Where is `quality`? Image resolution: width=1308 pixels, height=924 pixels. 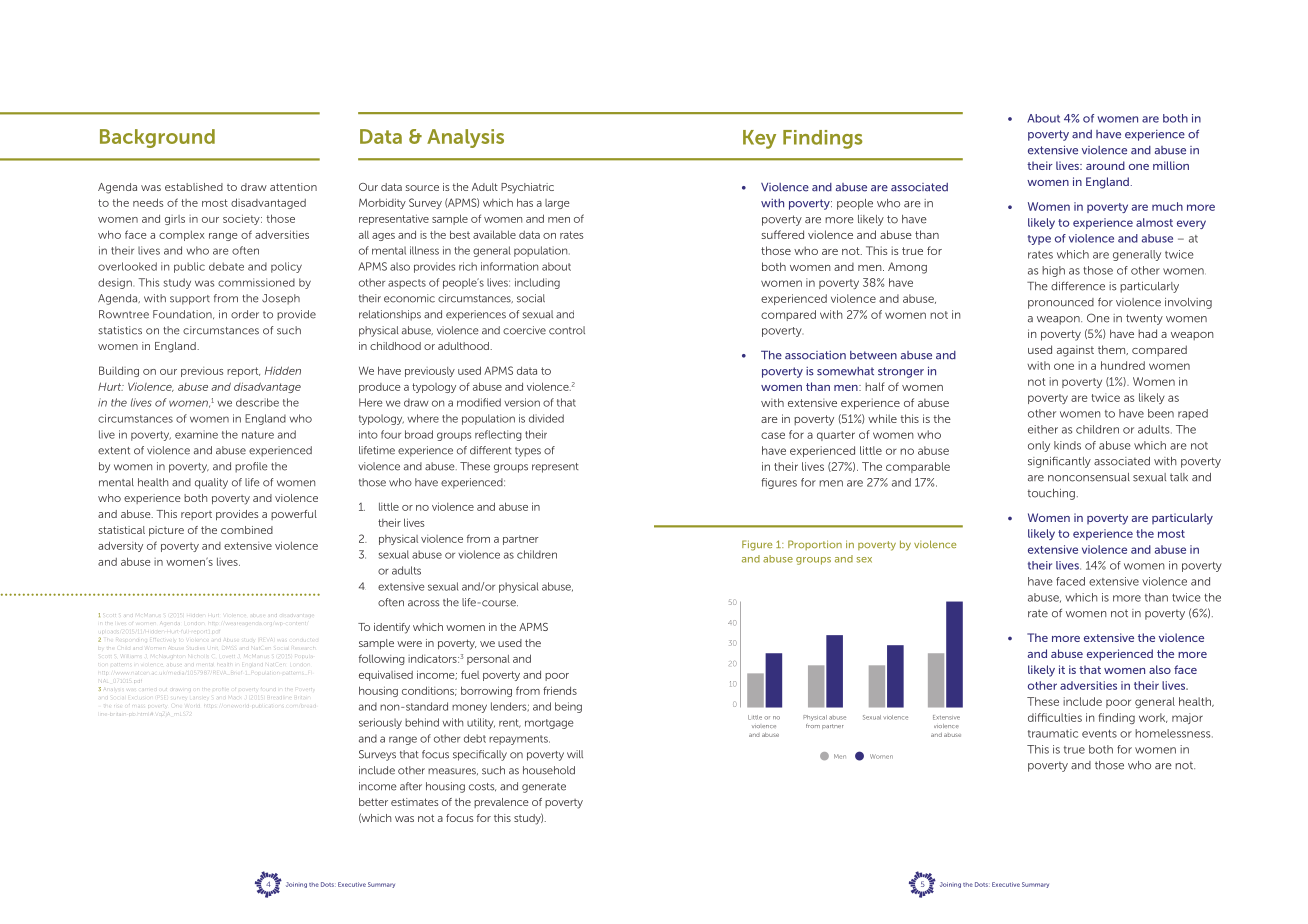
quality is located at coordinates (211, 483).
